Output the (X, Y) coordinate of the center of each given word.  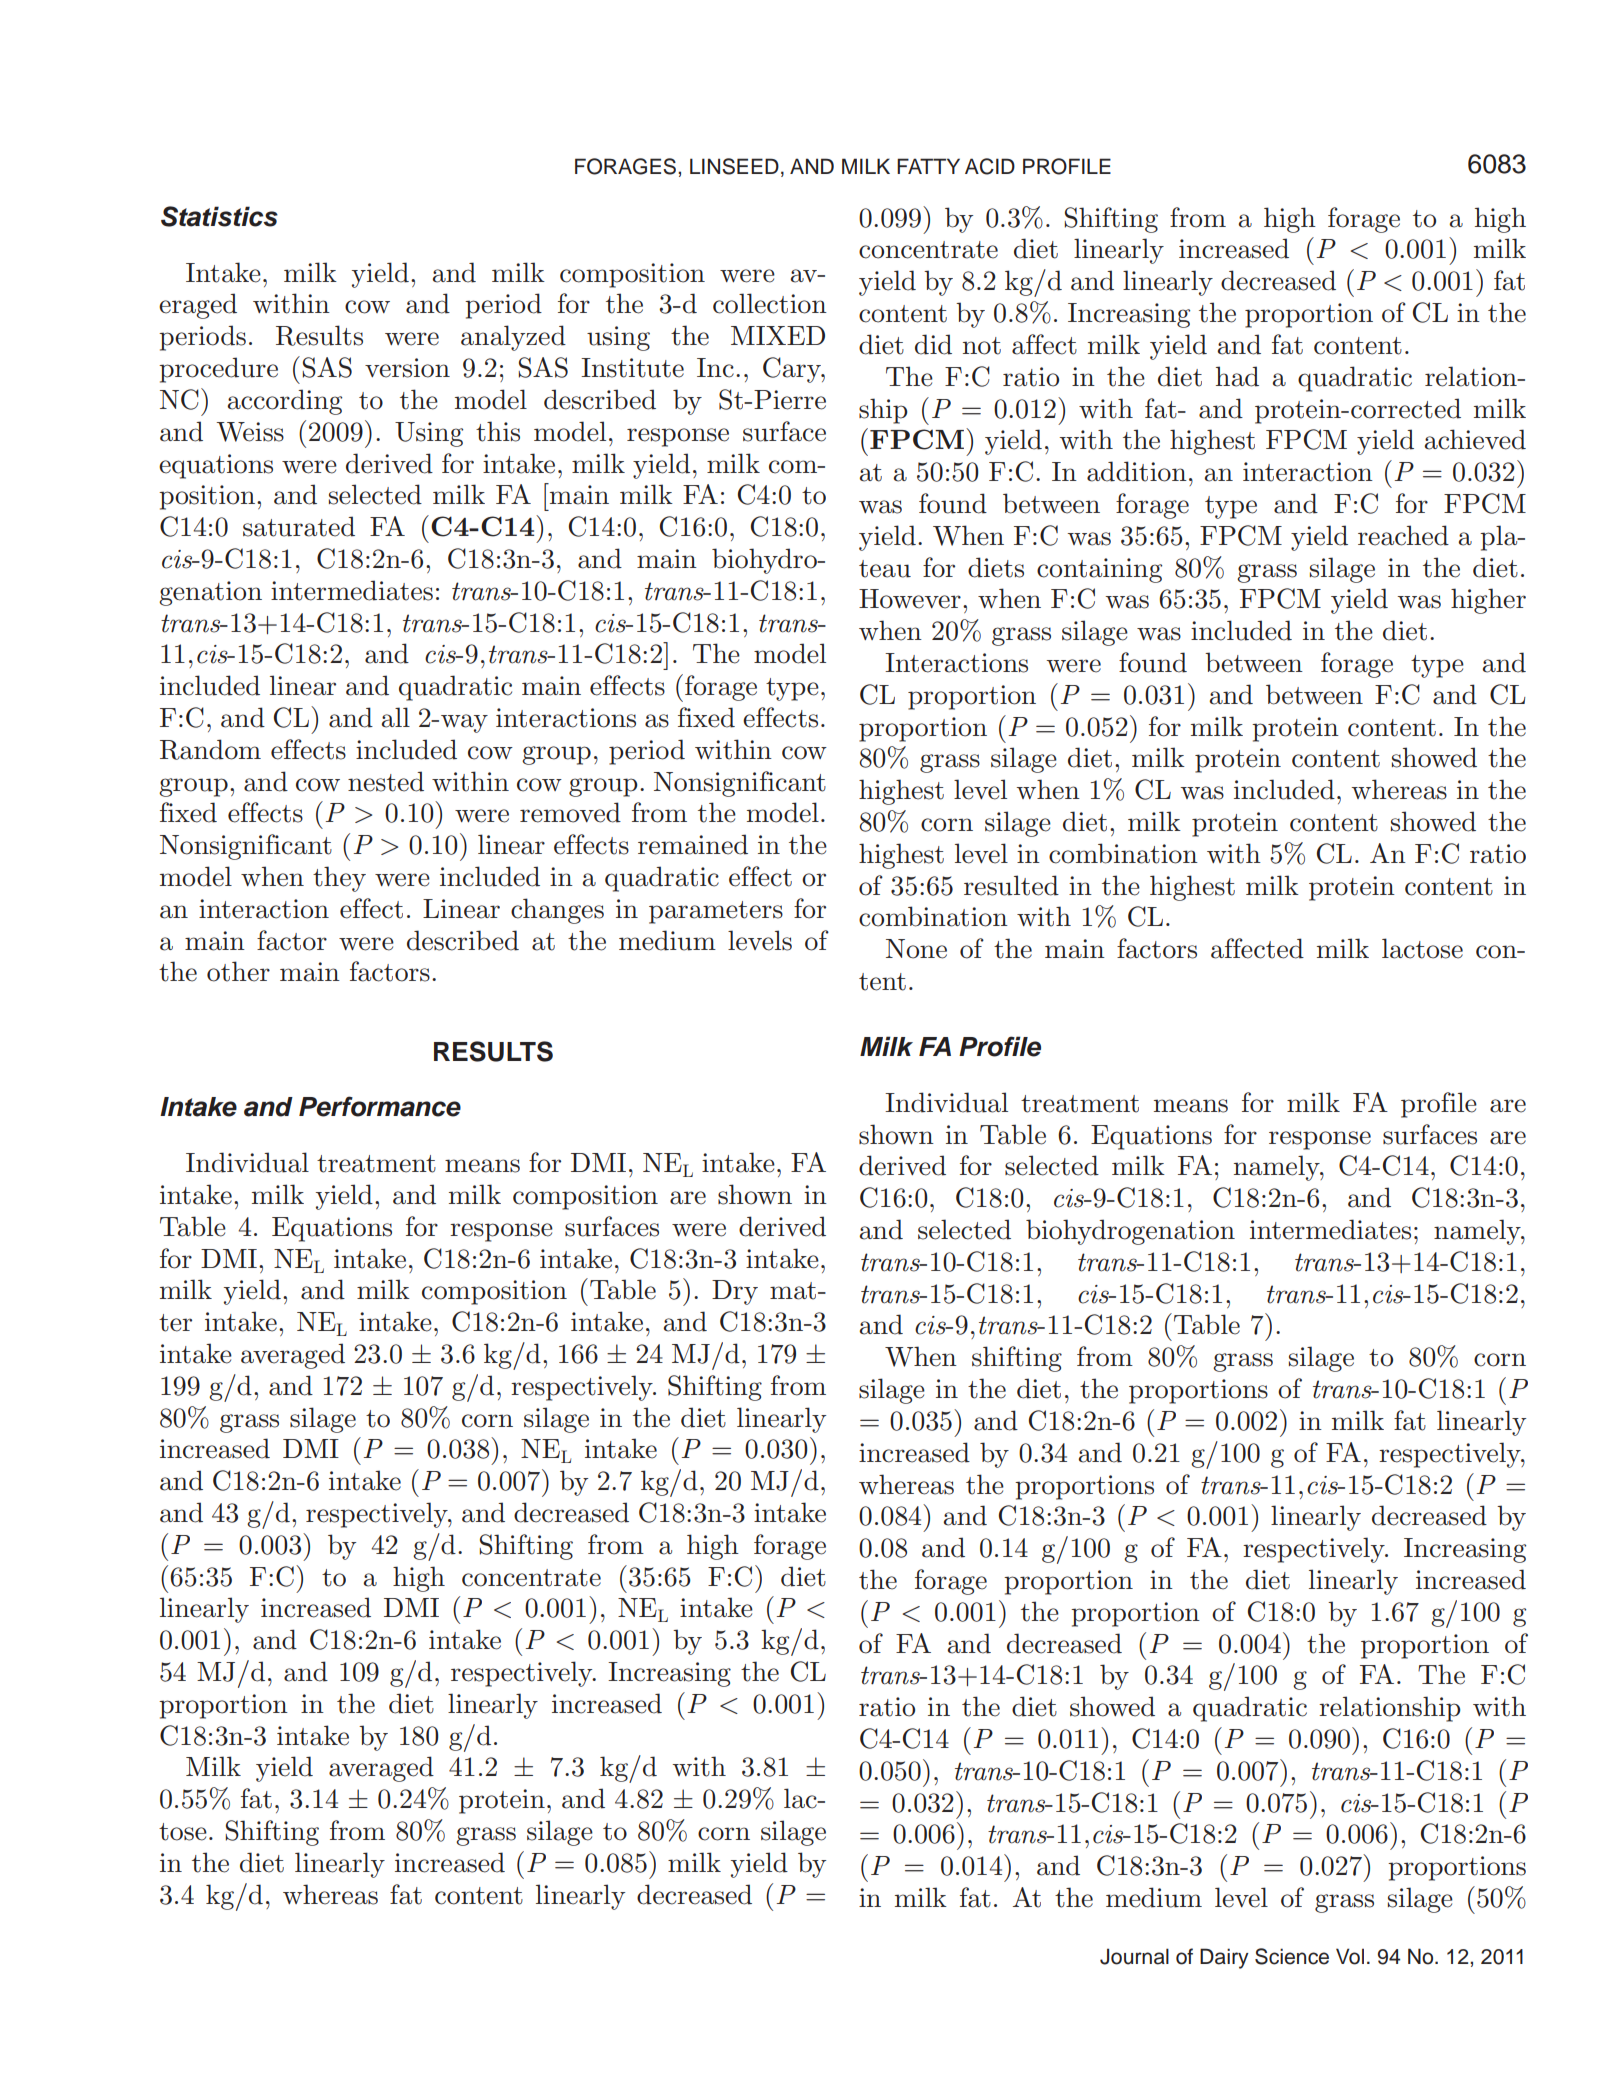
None (916, 949)
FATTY (928, 166)
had (1237, 376)
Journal (1134, 1956)
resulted (1011, 885)
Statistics (219, 216)
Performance (380, 1106)
